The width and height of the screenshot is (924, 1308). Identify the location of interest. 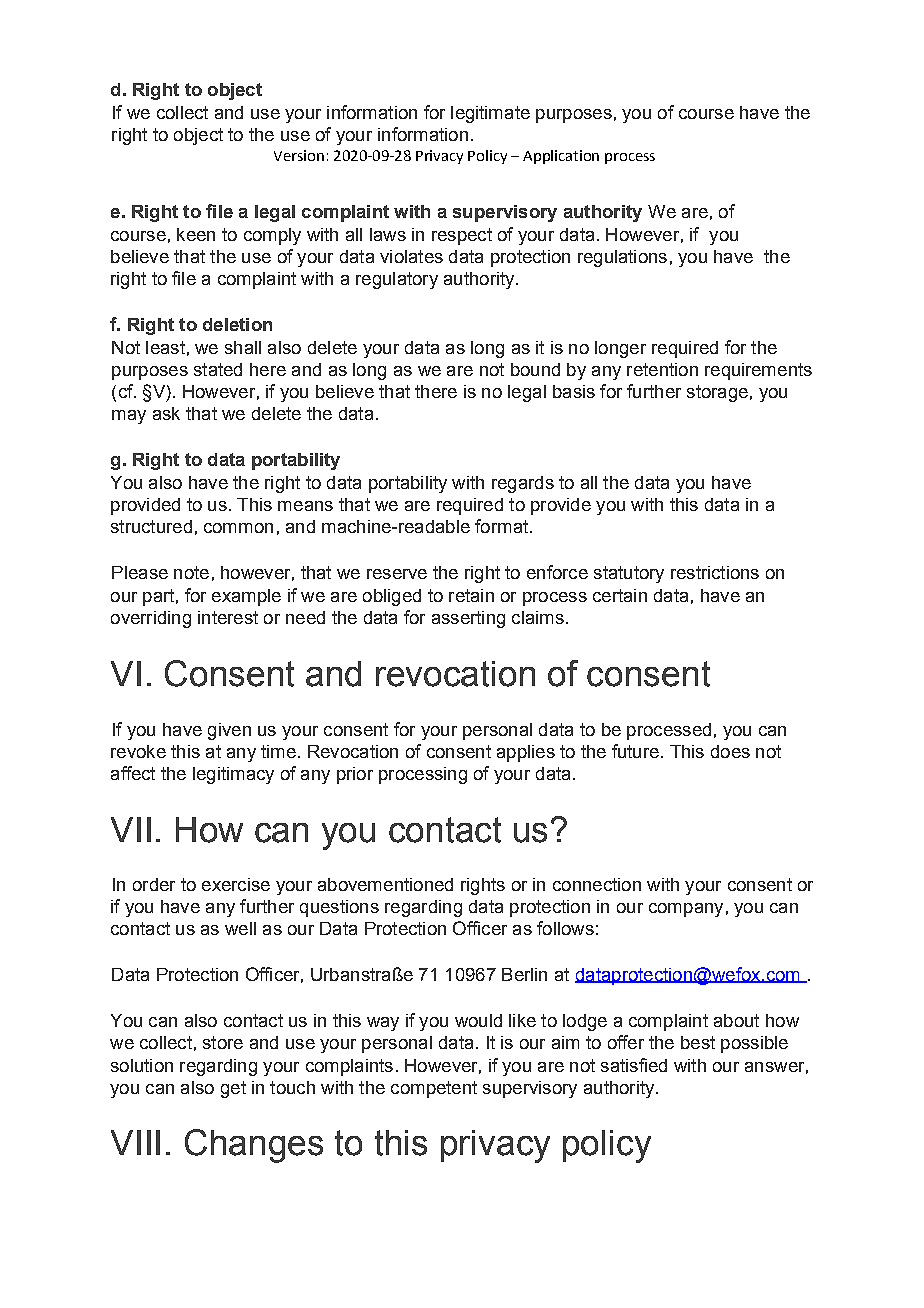
(228, 617).
